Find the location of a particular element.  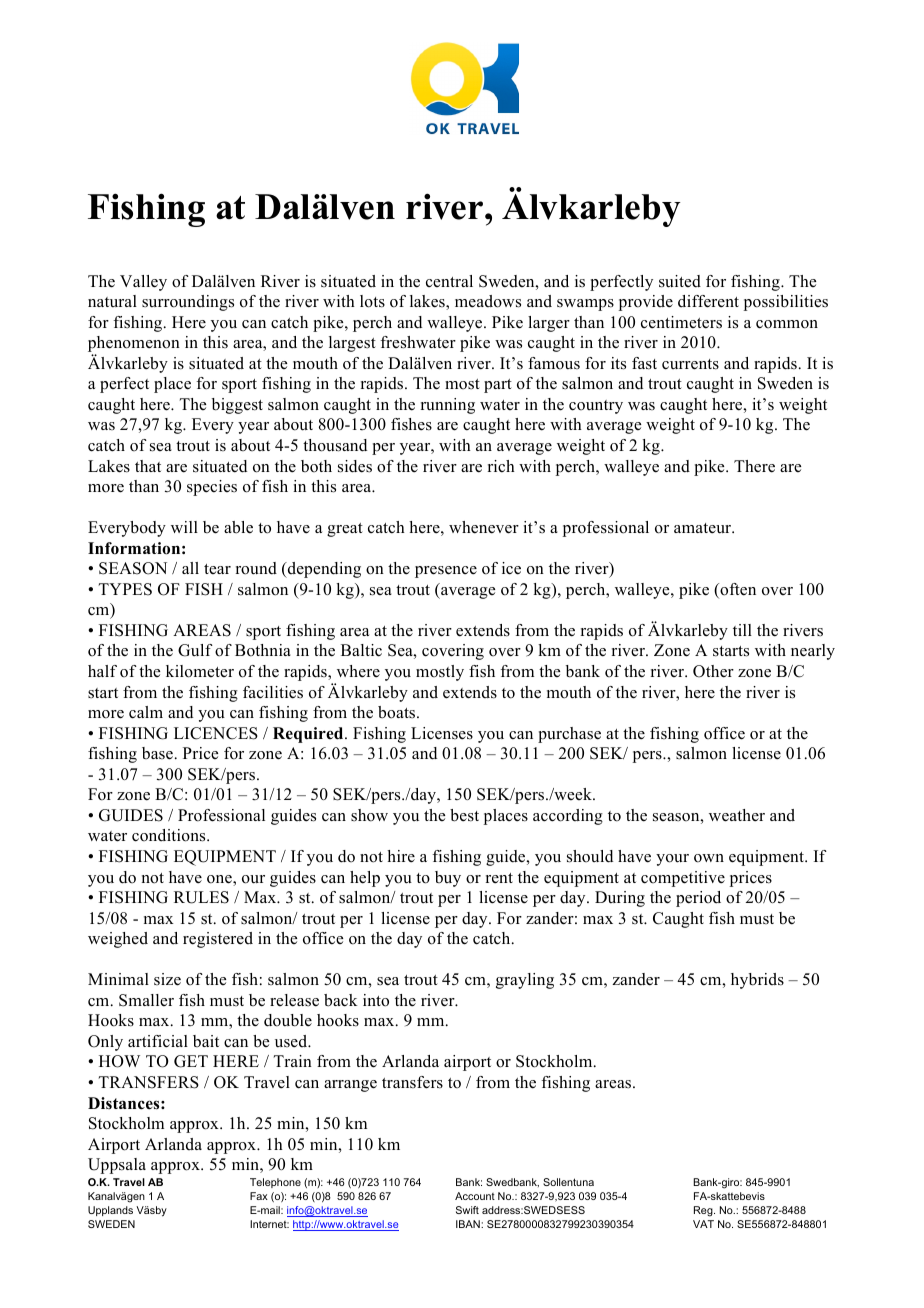

Fax is located at coordinates (259, 1196).
